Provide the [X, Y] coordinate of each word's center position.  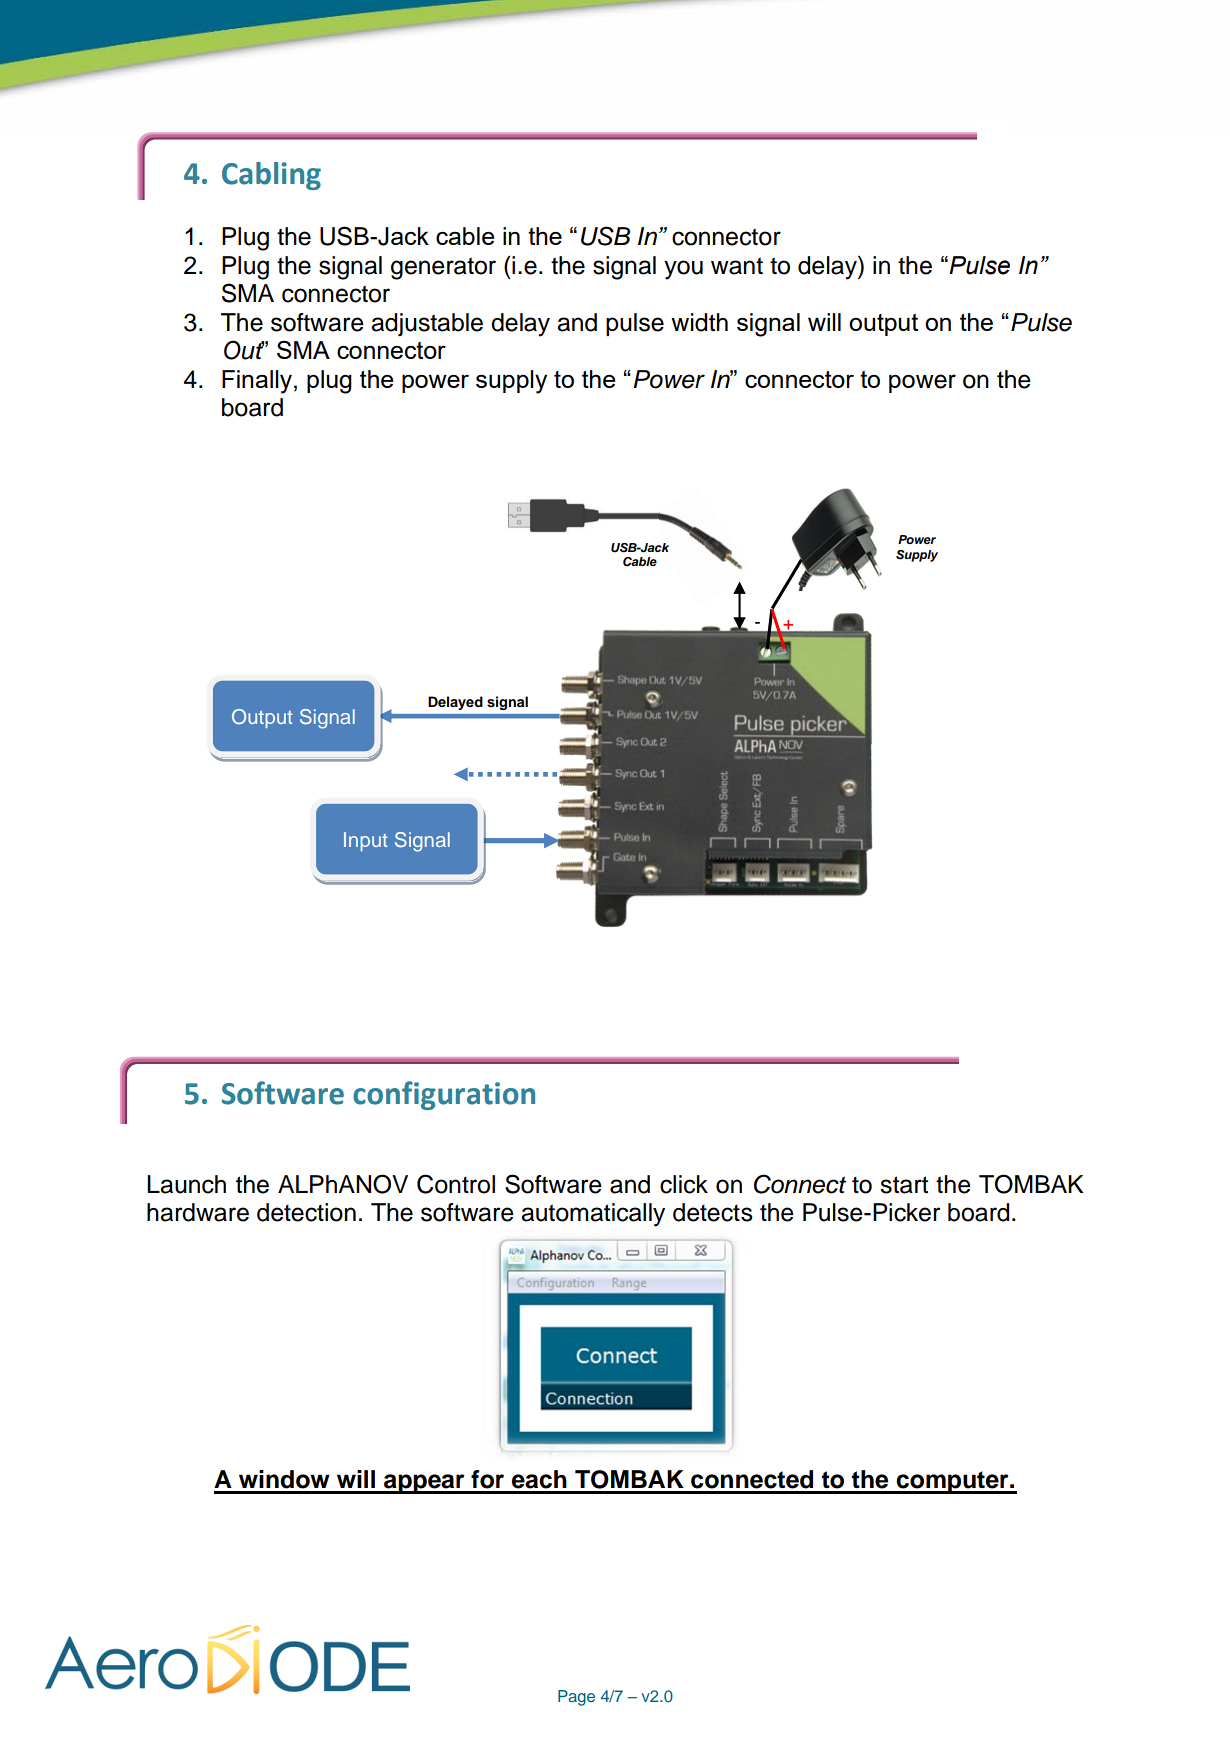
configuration [444, 1095]
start [904, 1185]
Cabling [271, 176]
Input [366, 841]
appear [424, 1484]
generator [443, 268]
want [737, 266]
